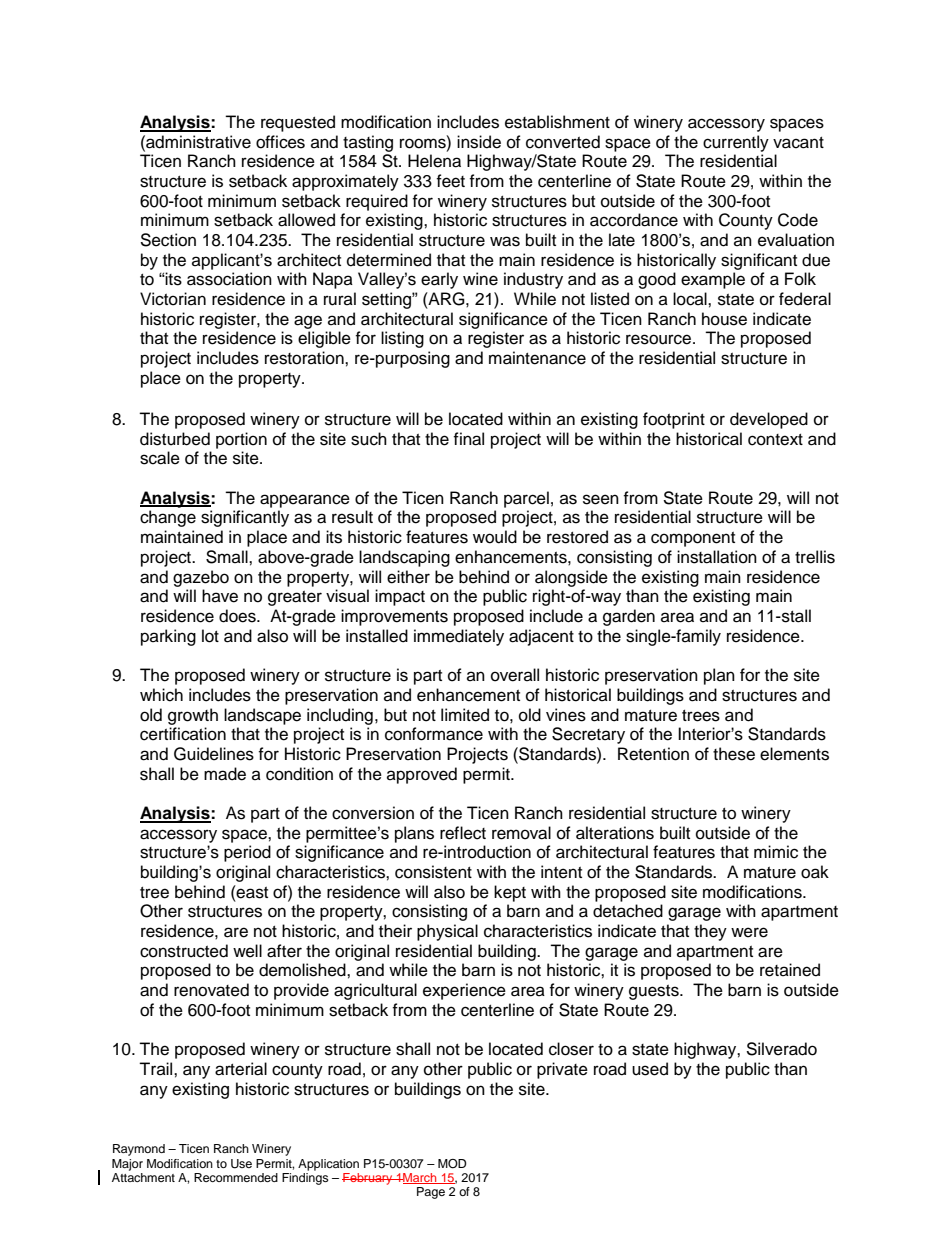  What do you see at coordinates (280, 142) in the screenshot?
I see `offices` at bounding box center [280, 142].
